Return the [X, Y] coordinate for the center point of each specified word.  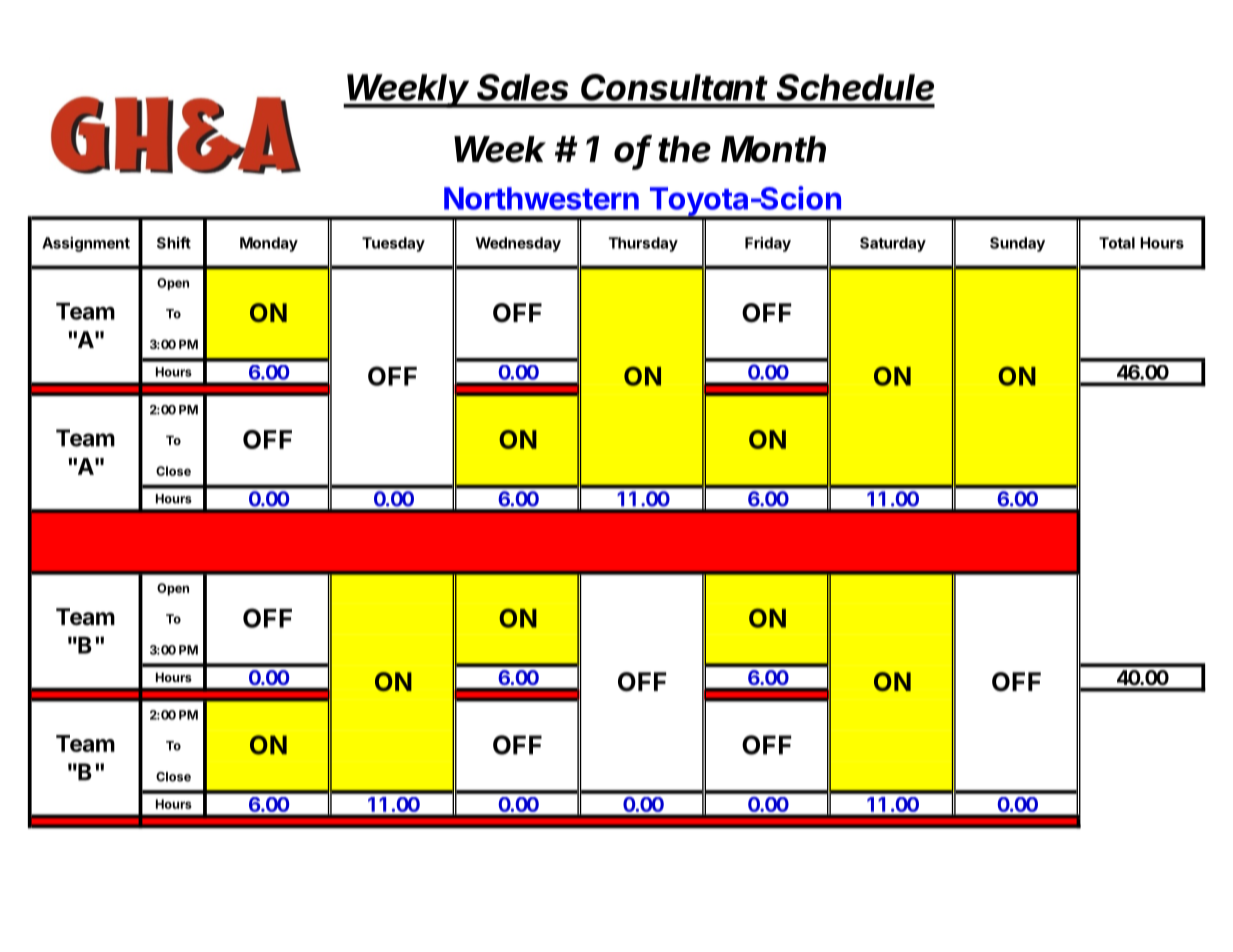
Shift [174, 243]
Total [1117, 243]
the [684, 149]
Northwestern [541, 198]
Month [773, 149]
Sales [523, 87]
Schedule [855, 87]
